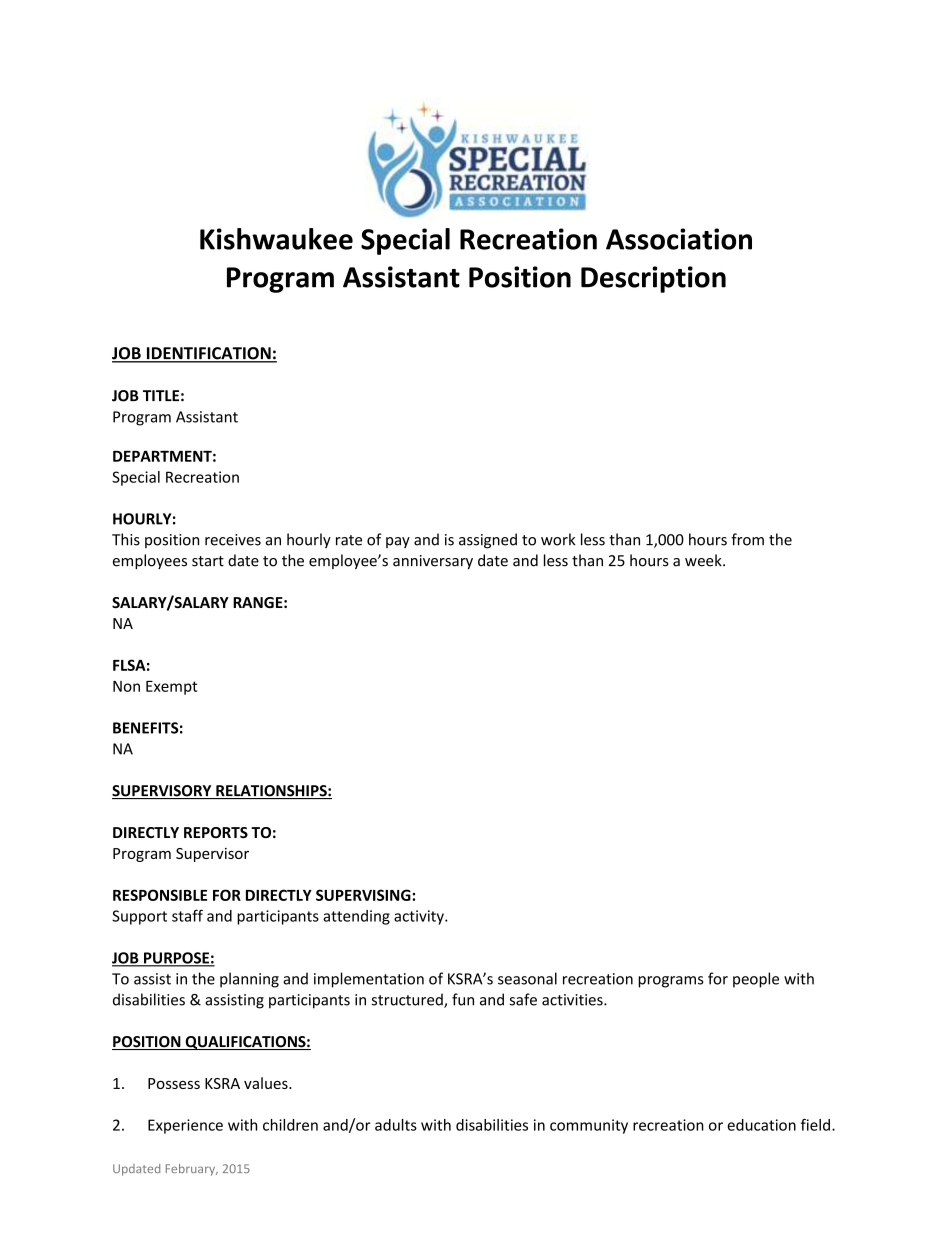 The image size is (952, 1233). I want to click on people, so click(756, 980).
